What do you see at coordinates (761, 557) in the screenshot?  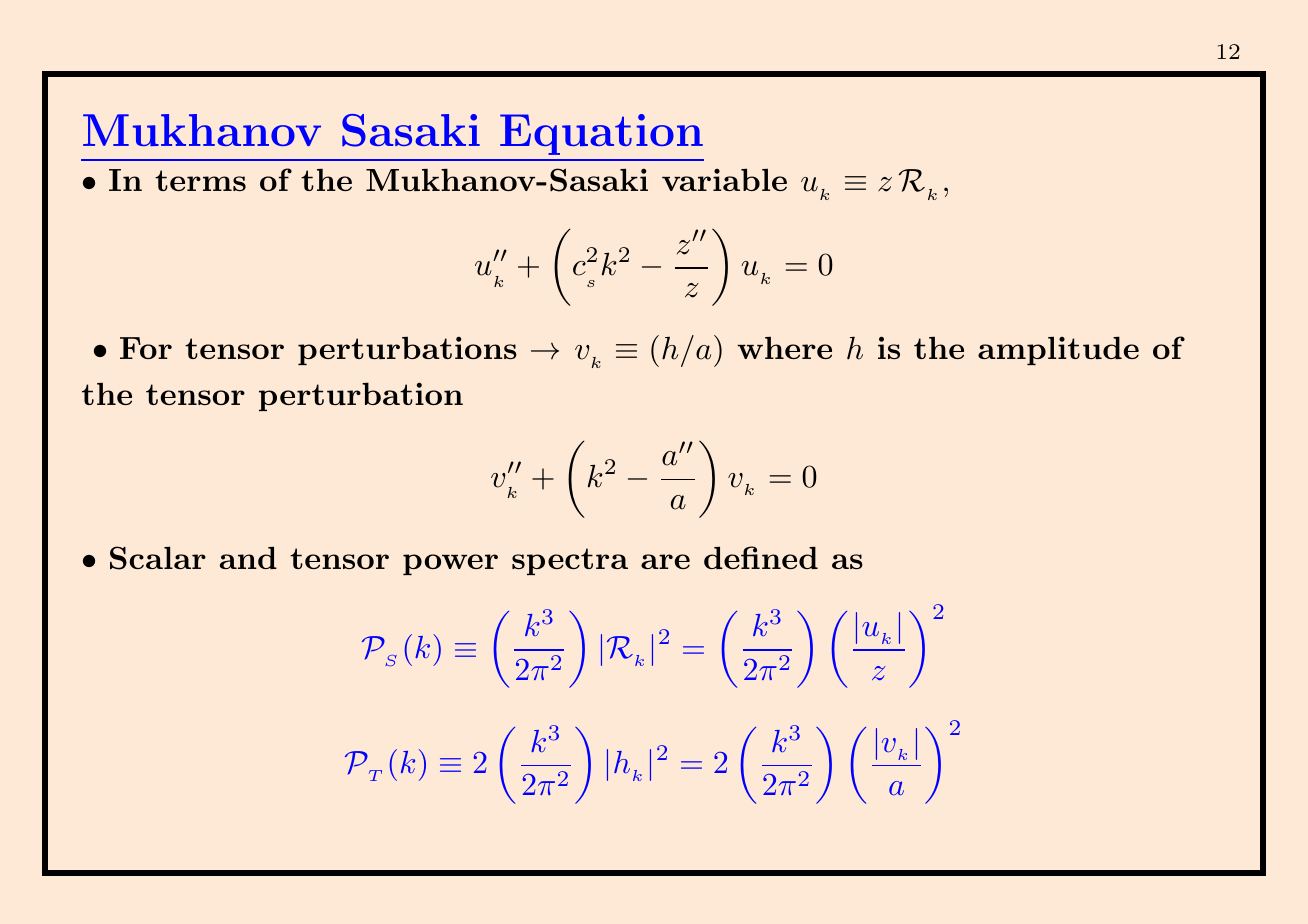 I see `defined` at bounding box center [761, 557].
